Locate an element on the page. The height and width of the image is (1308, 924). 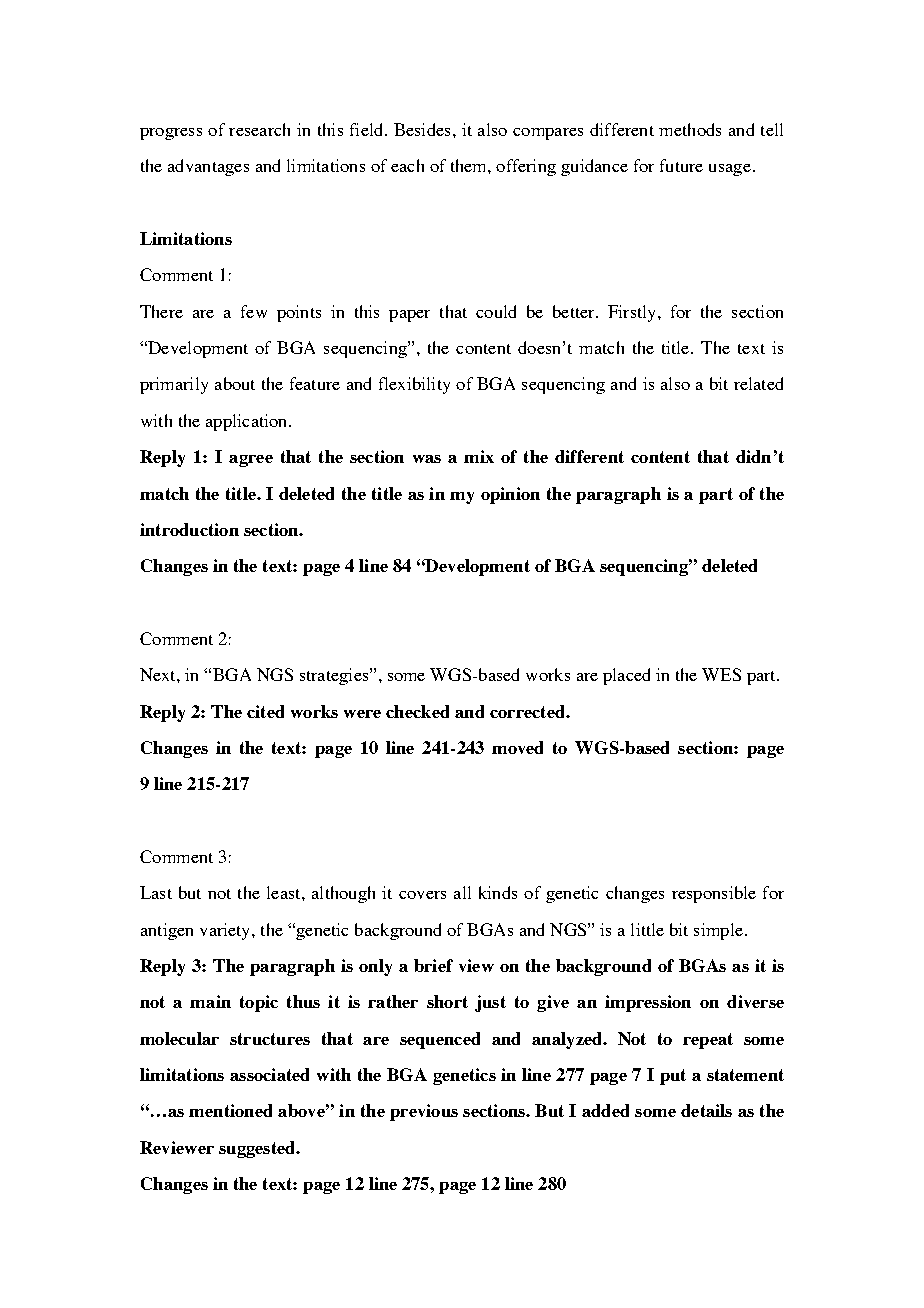
previous is located at coordinates (424, 1112).
